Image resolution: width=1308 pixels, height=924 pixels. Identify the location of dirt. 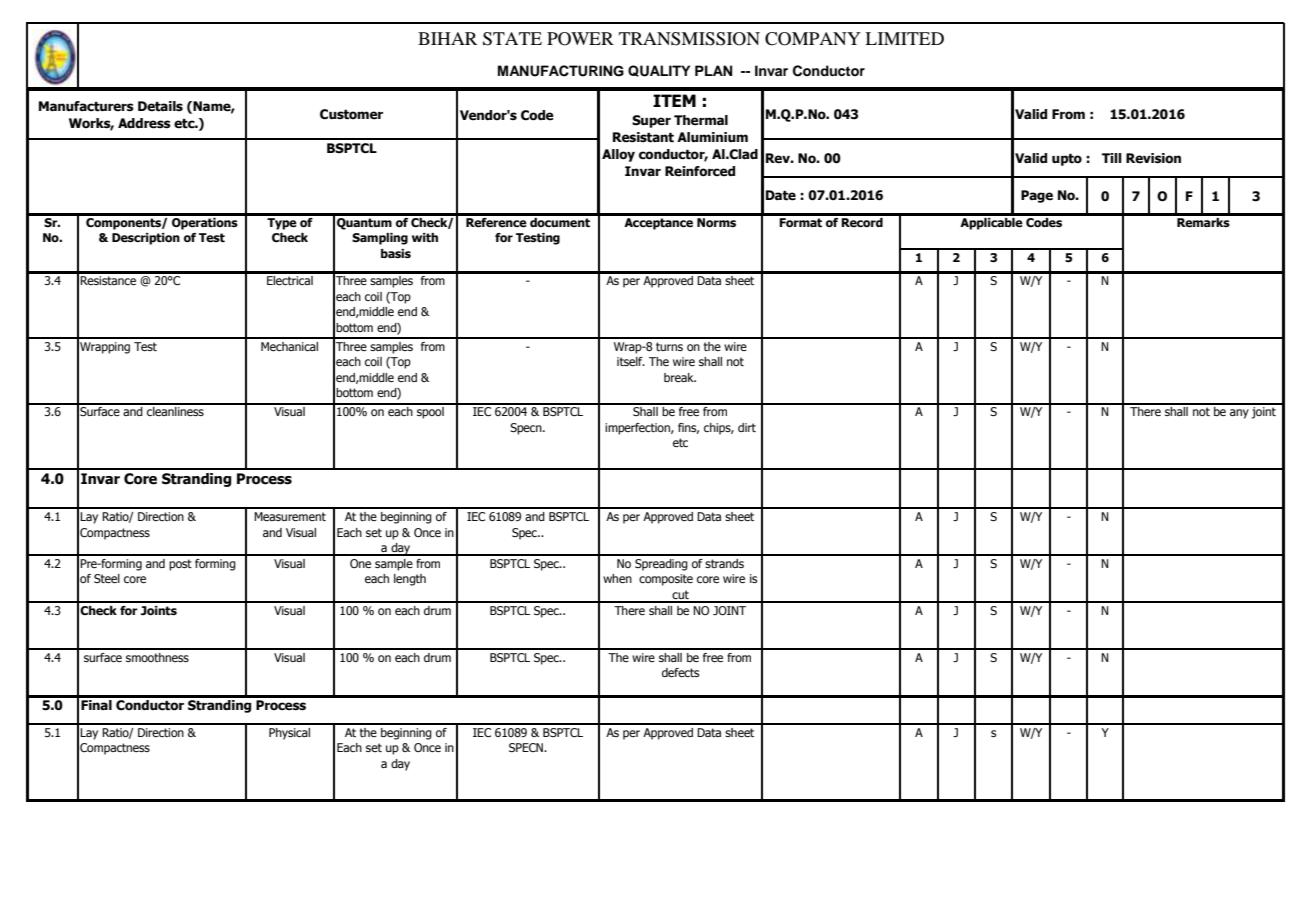
(747, 427).
